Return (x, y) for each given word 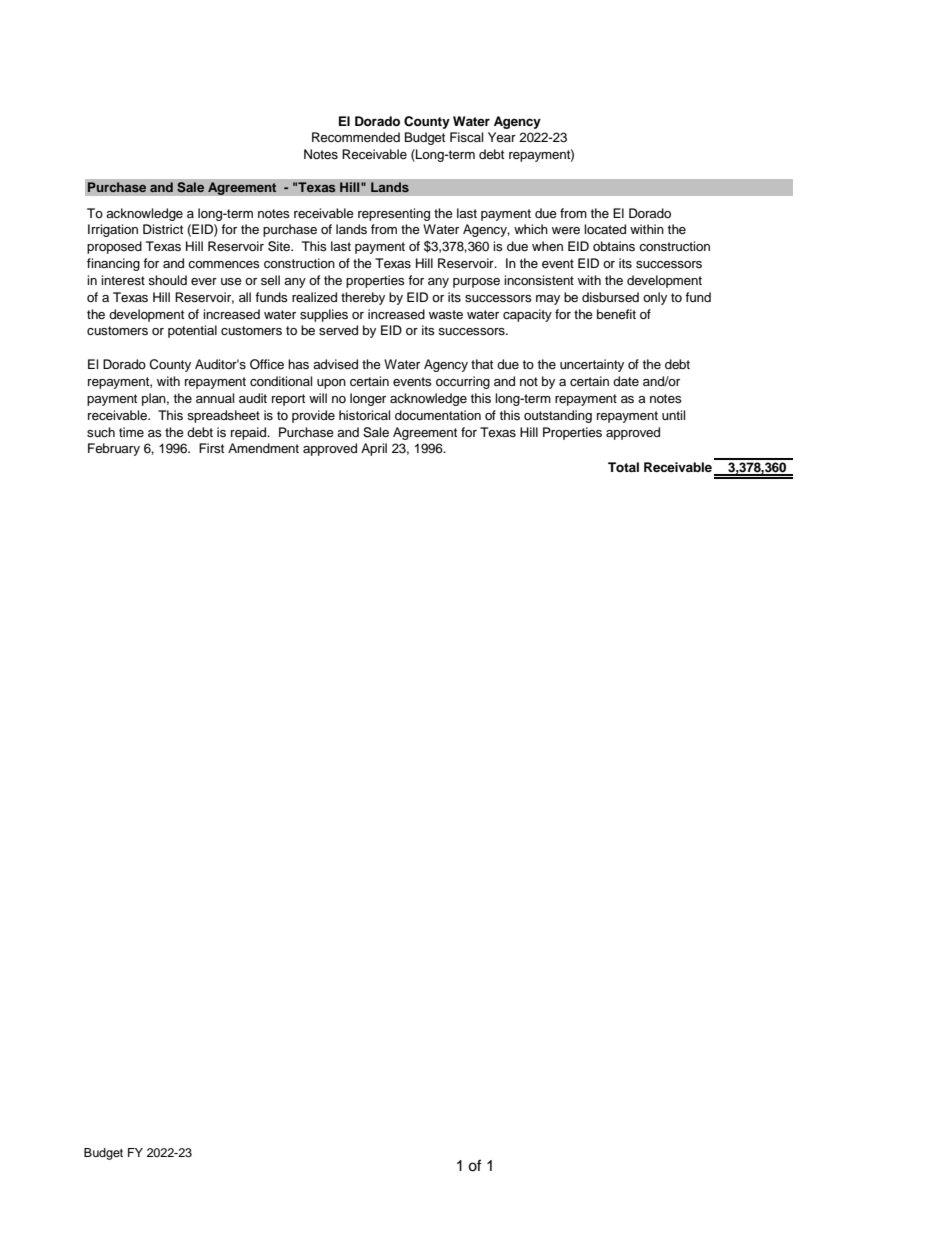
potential (192, 331)
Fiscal (466, 137)
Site (280, 246)
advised (335, 364)
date (626, 381)
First (211, 448)
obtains (614, 246)
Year (502, 137)
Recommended (356, 137)
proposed (114, 247)
